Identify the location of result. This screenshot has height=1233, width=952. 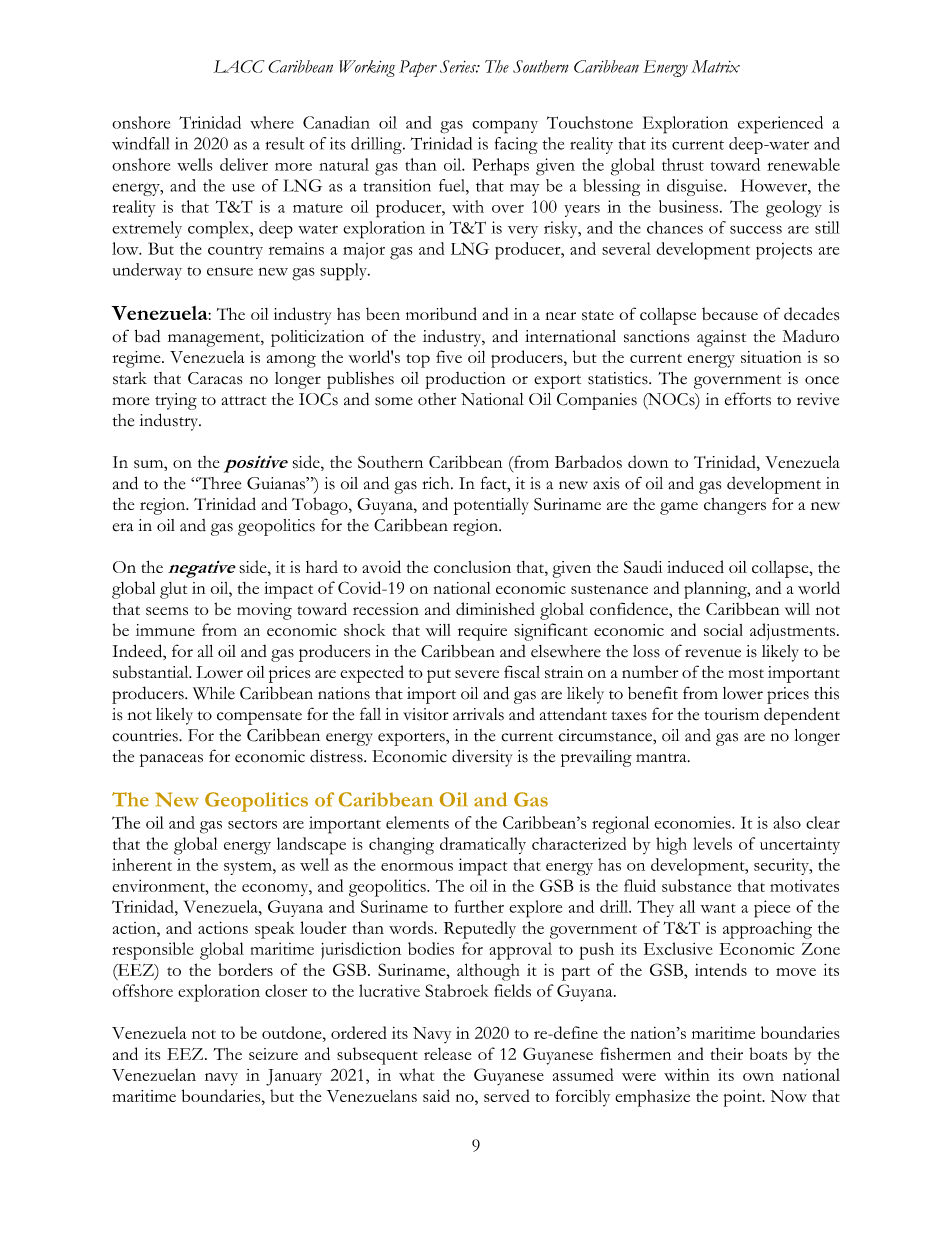
(284, 143).
